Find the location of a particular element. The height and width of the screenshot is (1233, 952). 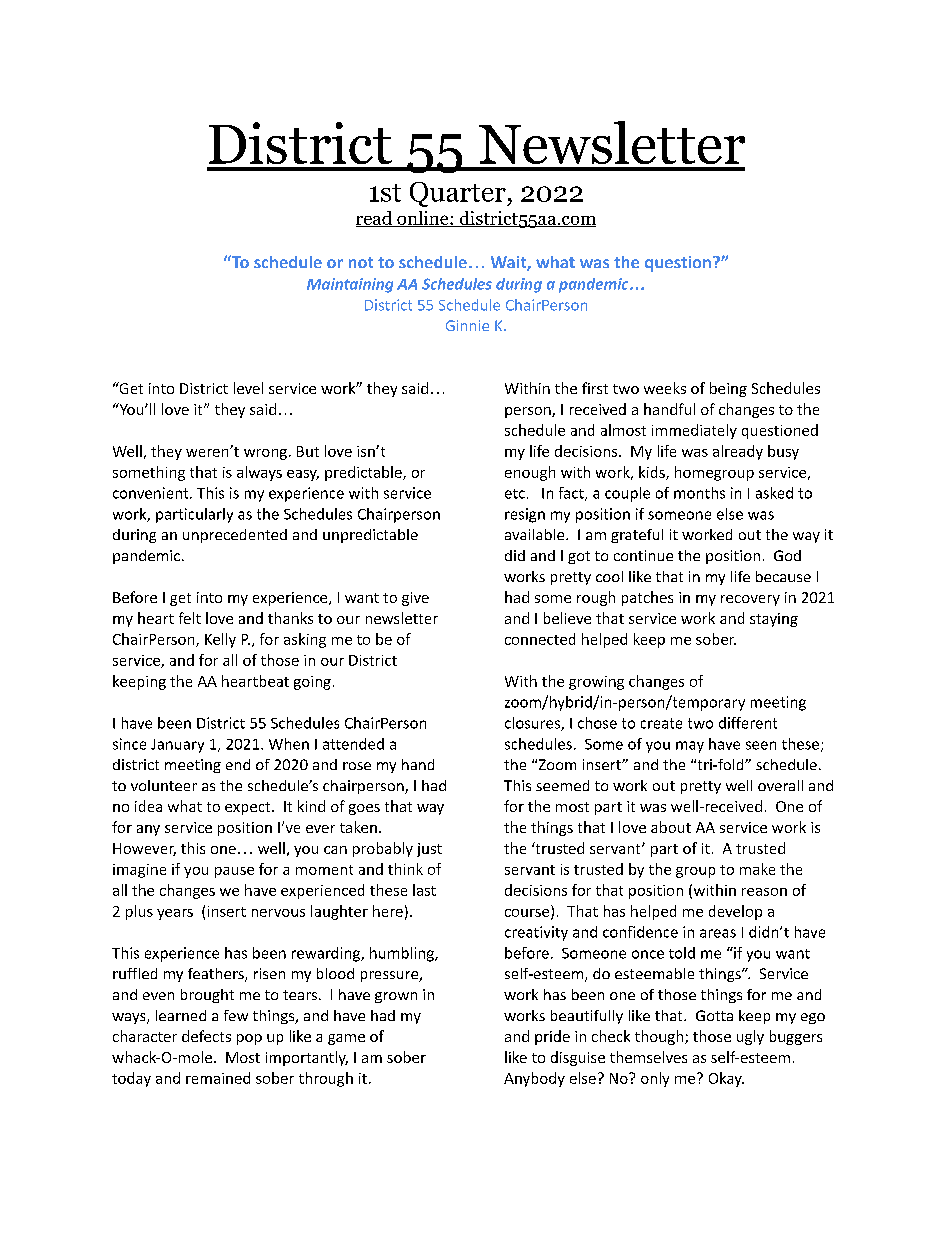

Quarter is located at coordinates (459, 194).
